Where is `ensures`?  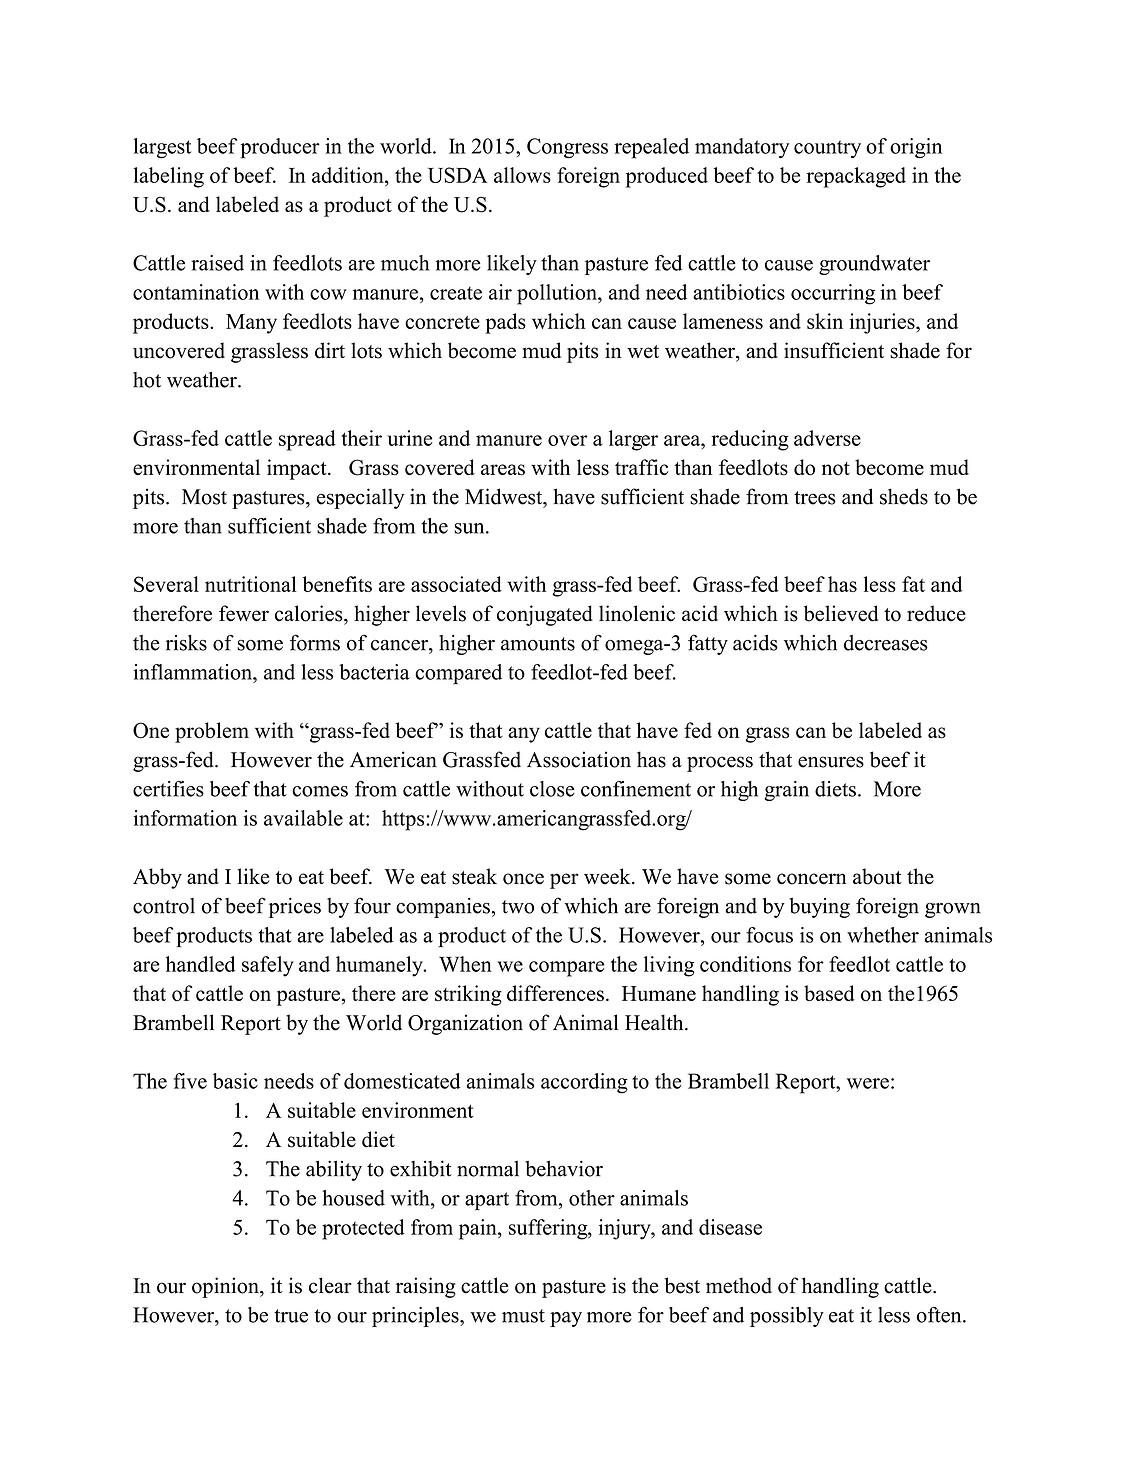 ensures is located at coordinates (831, 762).
